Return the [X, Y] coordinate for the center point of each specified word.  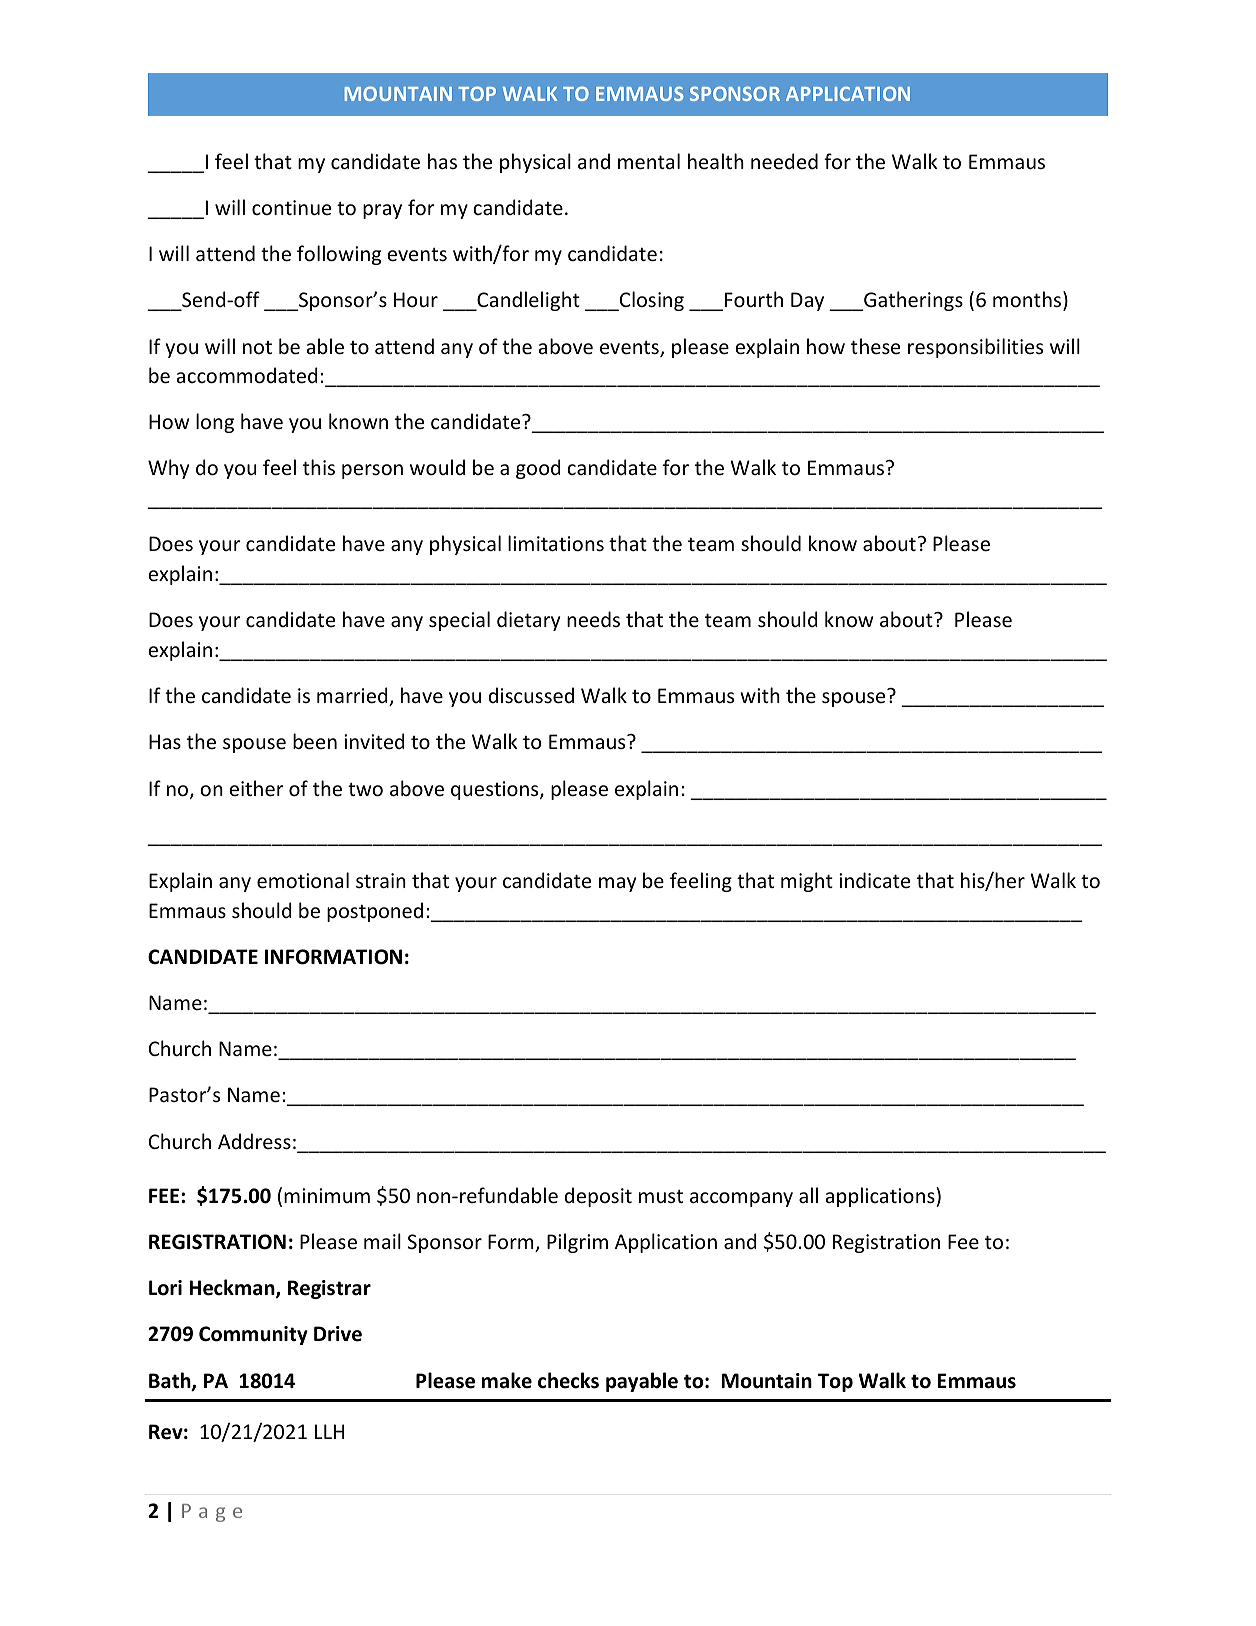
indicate [874, 880]
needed [784, 161]
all [808, 1195]
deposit [598, 1197]
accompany [741, 1199]
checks [568, 1380]
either [256, 788]
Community [253, 1335]
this [319, 467]
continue [291, 207]
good [538, 469]
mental [649, 161]
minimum [327, 1195]
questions [496, 790]
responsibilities [975, 348]
